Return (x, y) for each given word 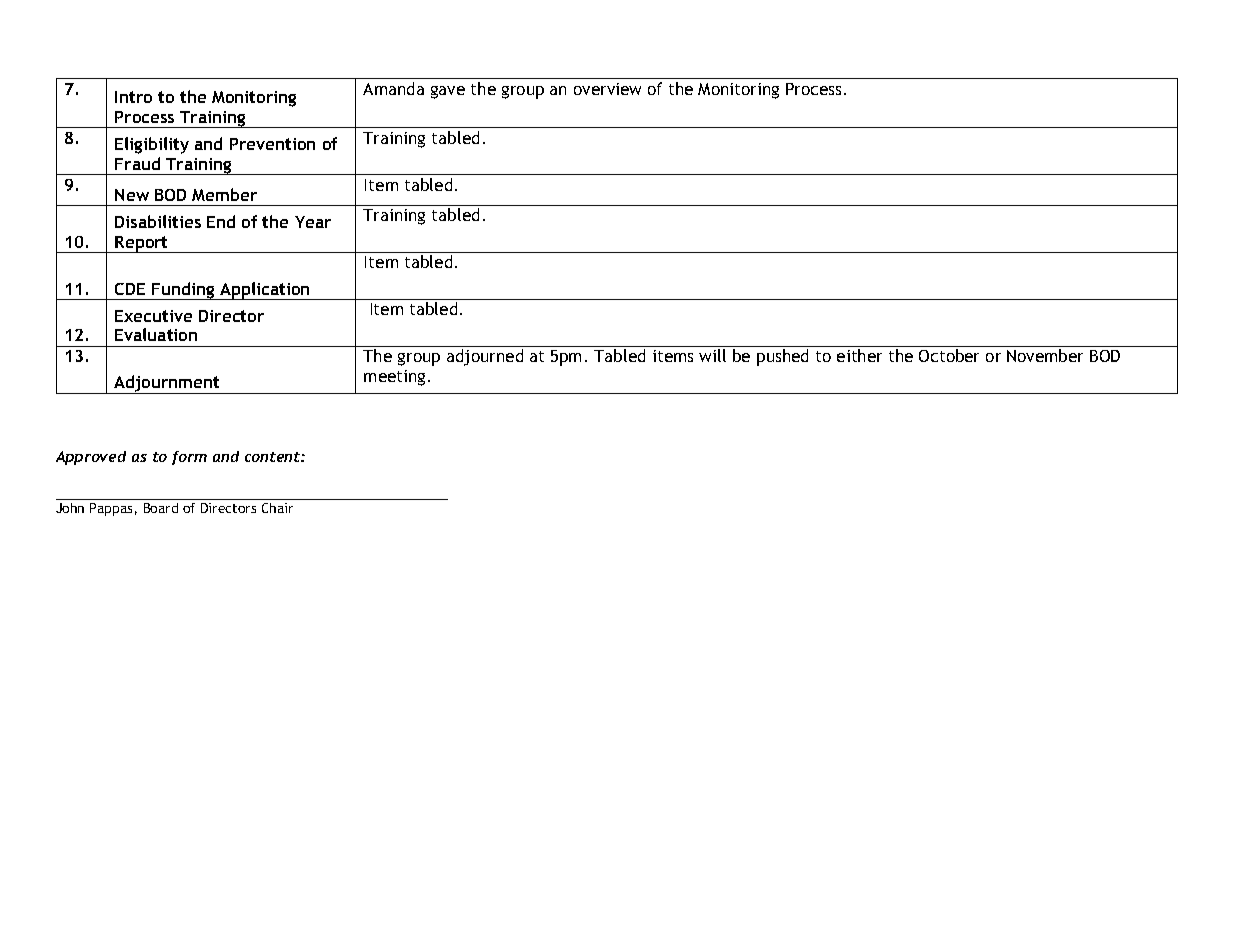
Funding (183, 291)
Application (265, 291)
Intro (133, 97)
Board (161, 508)
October (949, 355)
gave (448, 92)
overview (607, 89)
